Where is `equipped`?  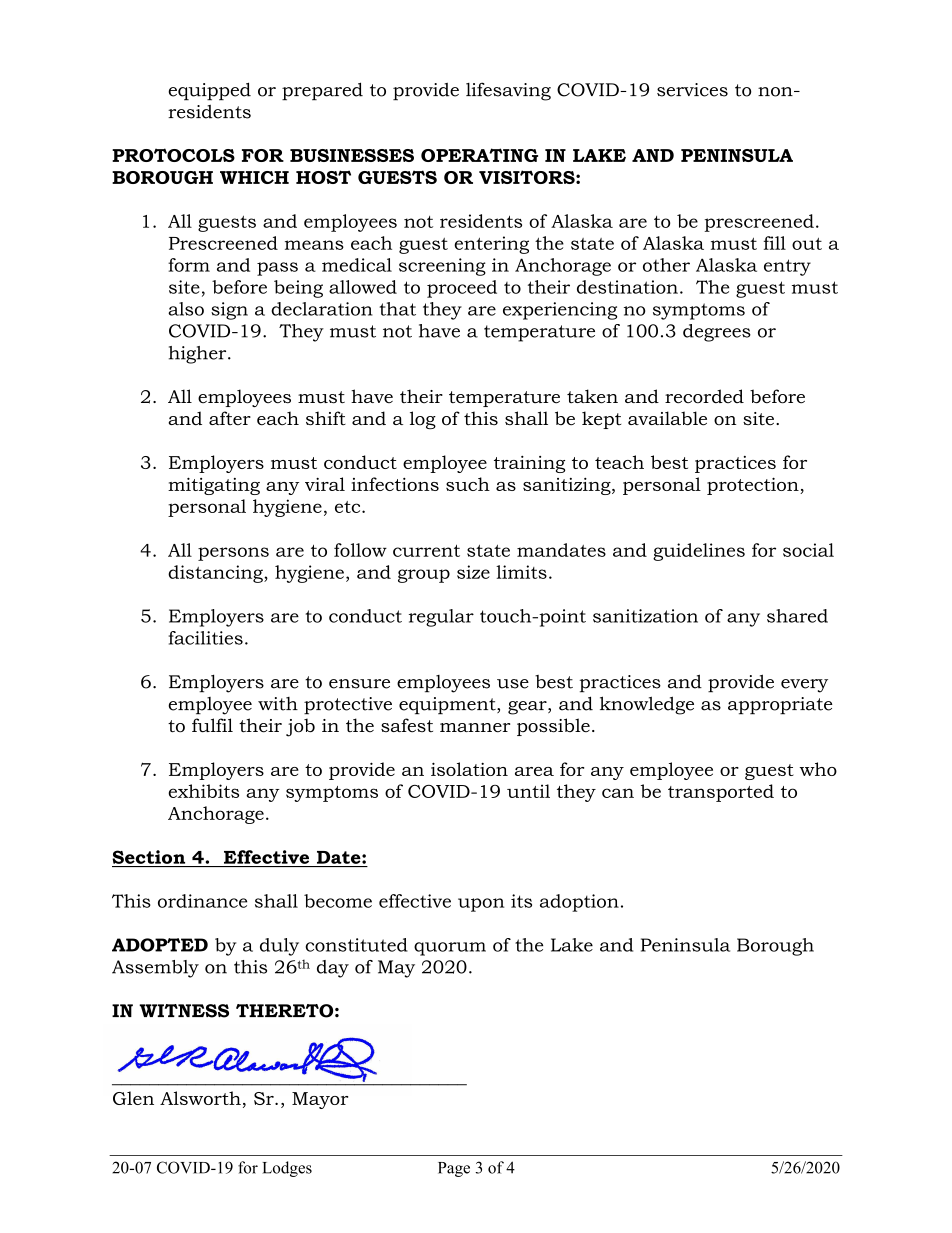 equipped is located at coordinates (209, 91).
